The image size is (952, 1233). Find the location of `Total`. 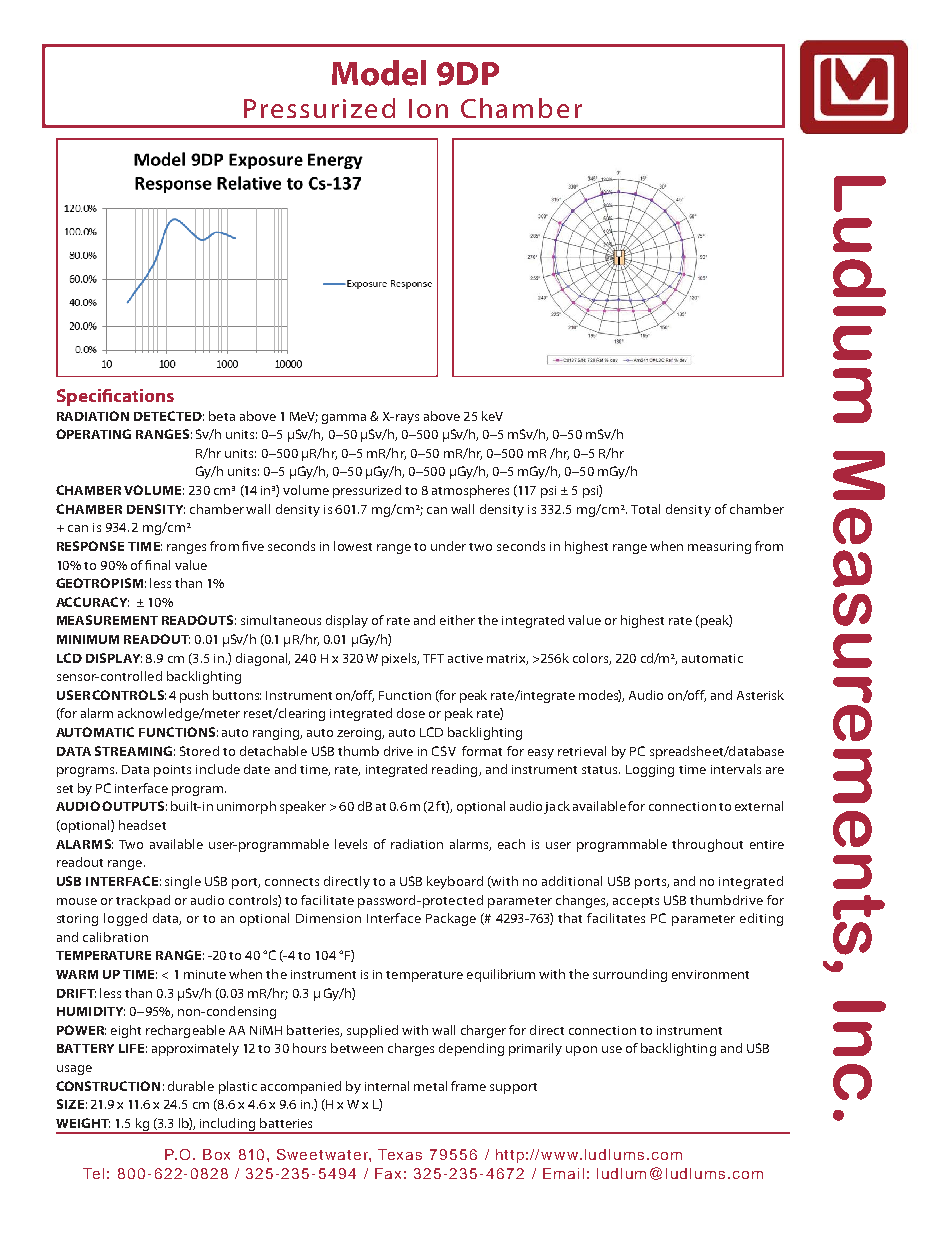

Total is located at coordinates (645, 509).
